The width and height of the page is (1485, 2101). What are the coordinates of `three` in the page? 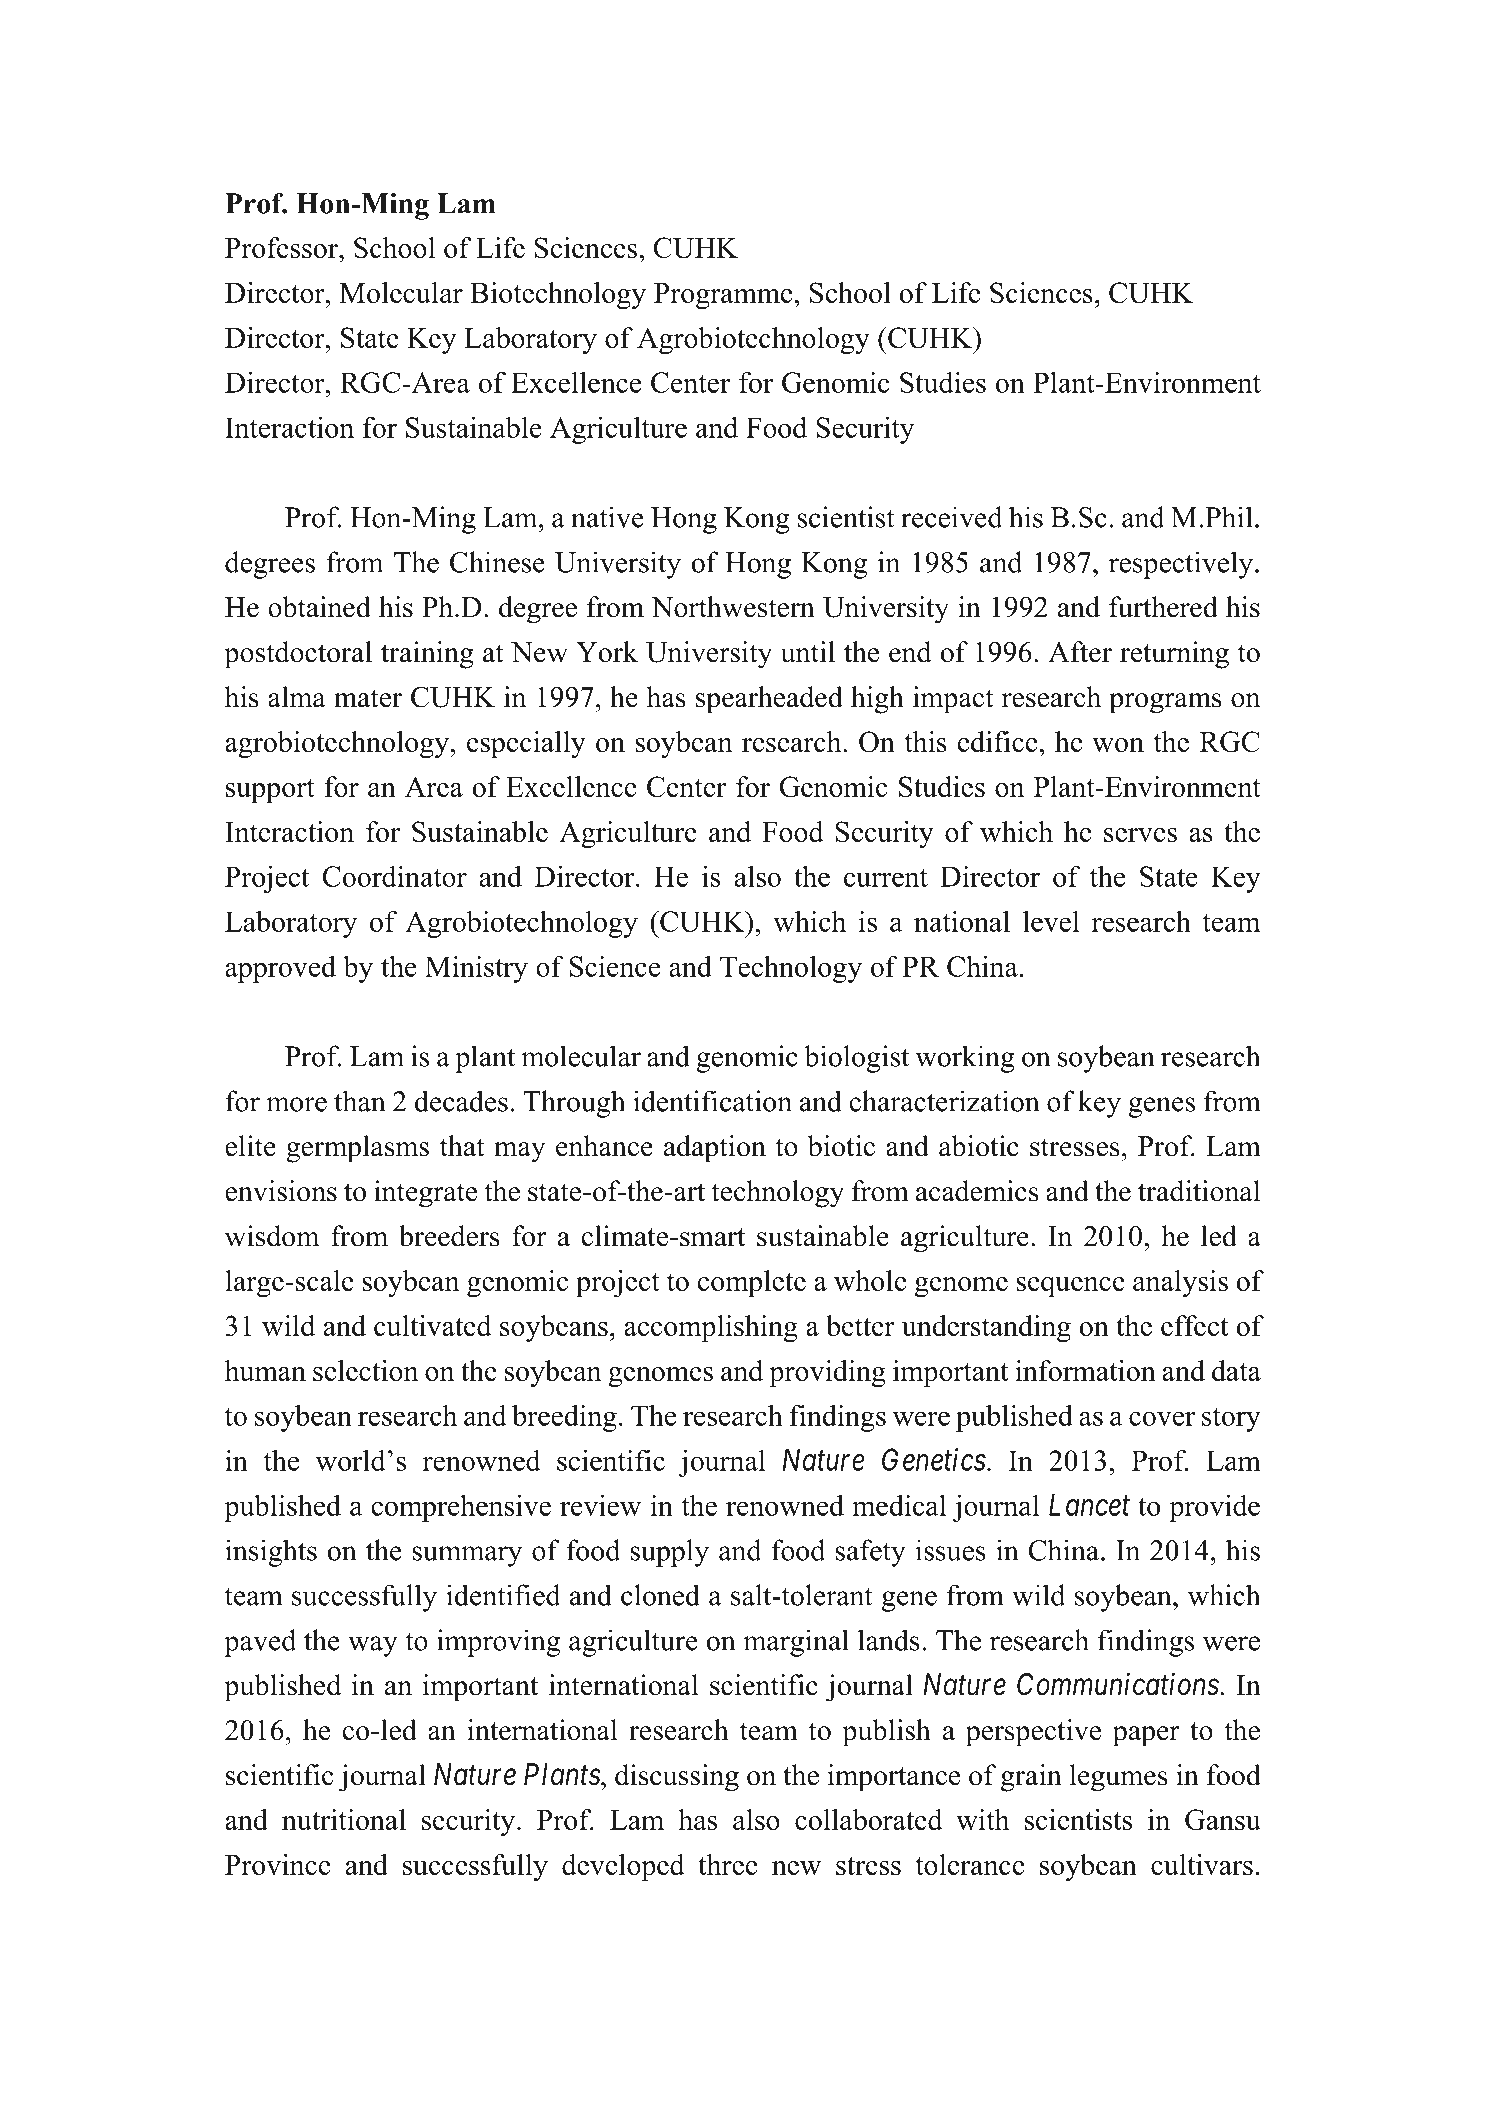 It's located at (727, 1864).
